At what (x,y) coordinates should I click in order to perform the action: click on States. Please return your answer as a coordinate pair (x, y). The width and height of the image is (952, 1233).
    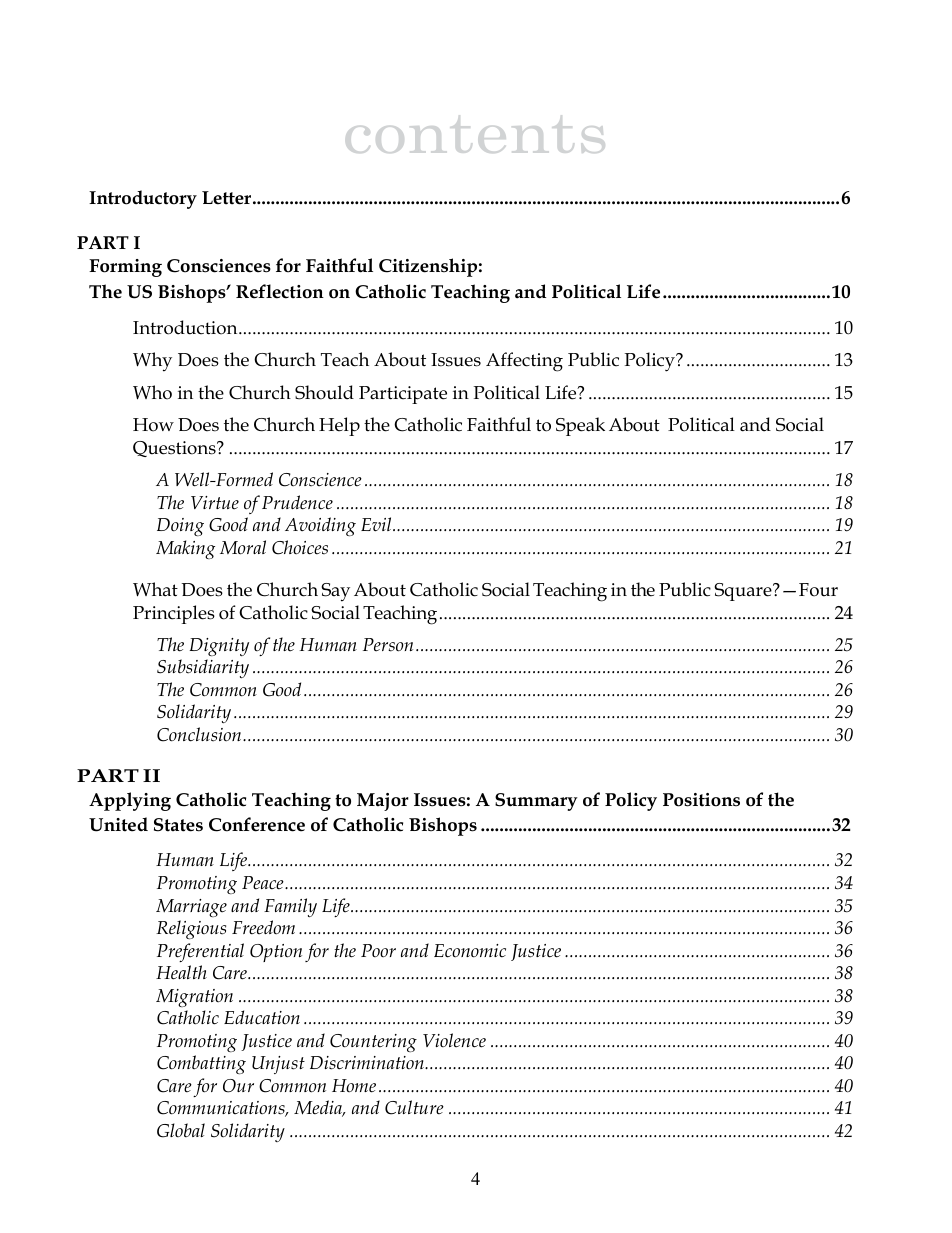
    Looking at the image, I should click on (178, 825).
